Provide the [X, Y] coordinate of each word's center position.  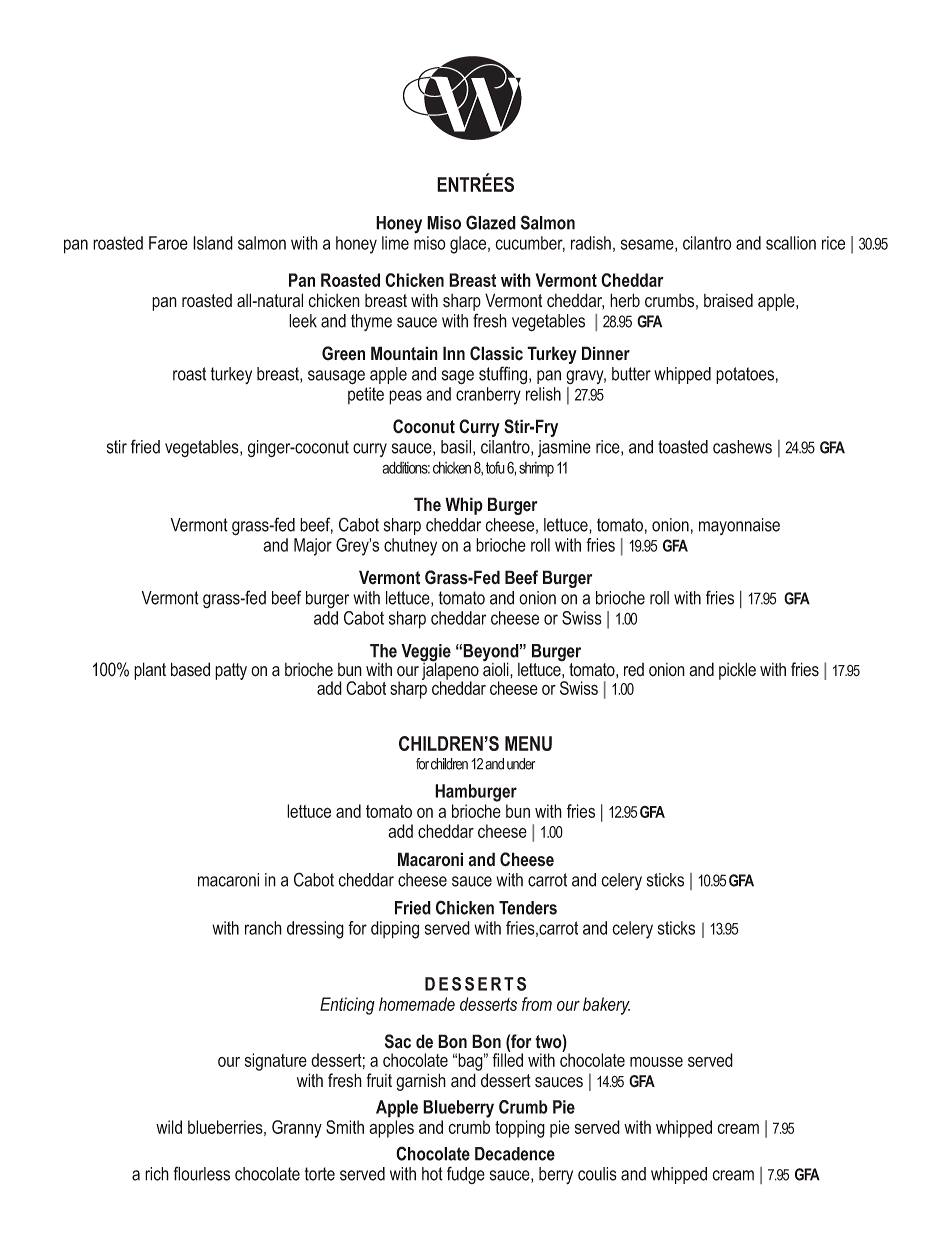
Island [213, 243]
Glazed [491, 222]
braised [728, 300]
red [634, 670]
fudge [466, 1175]
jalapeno [450, 671]
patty [231, 671]
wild [169, 1127]
